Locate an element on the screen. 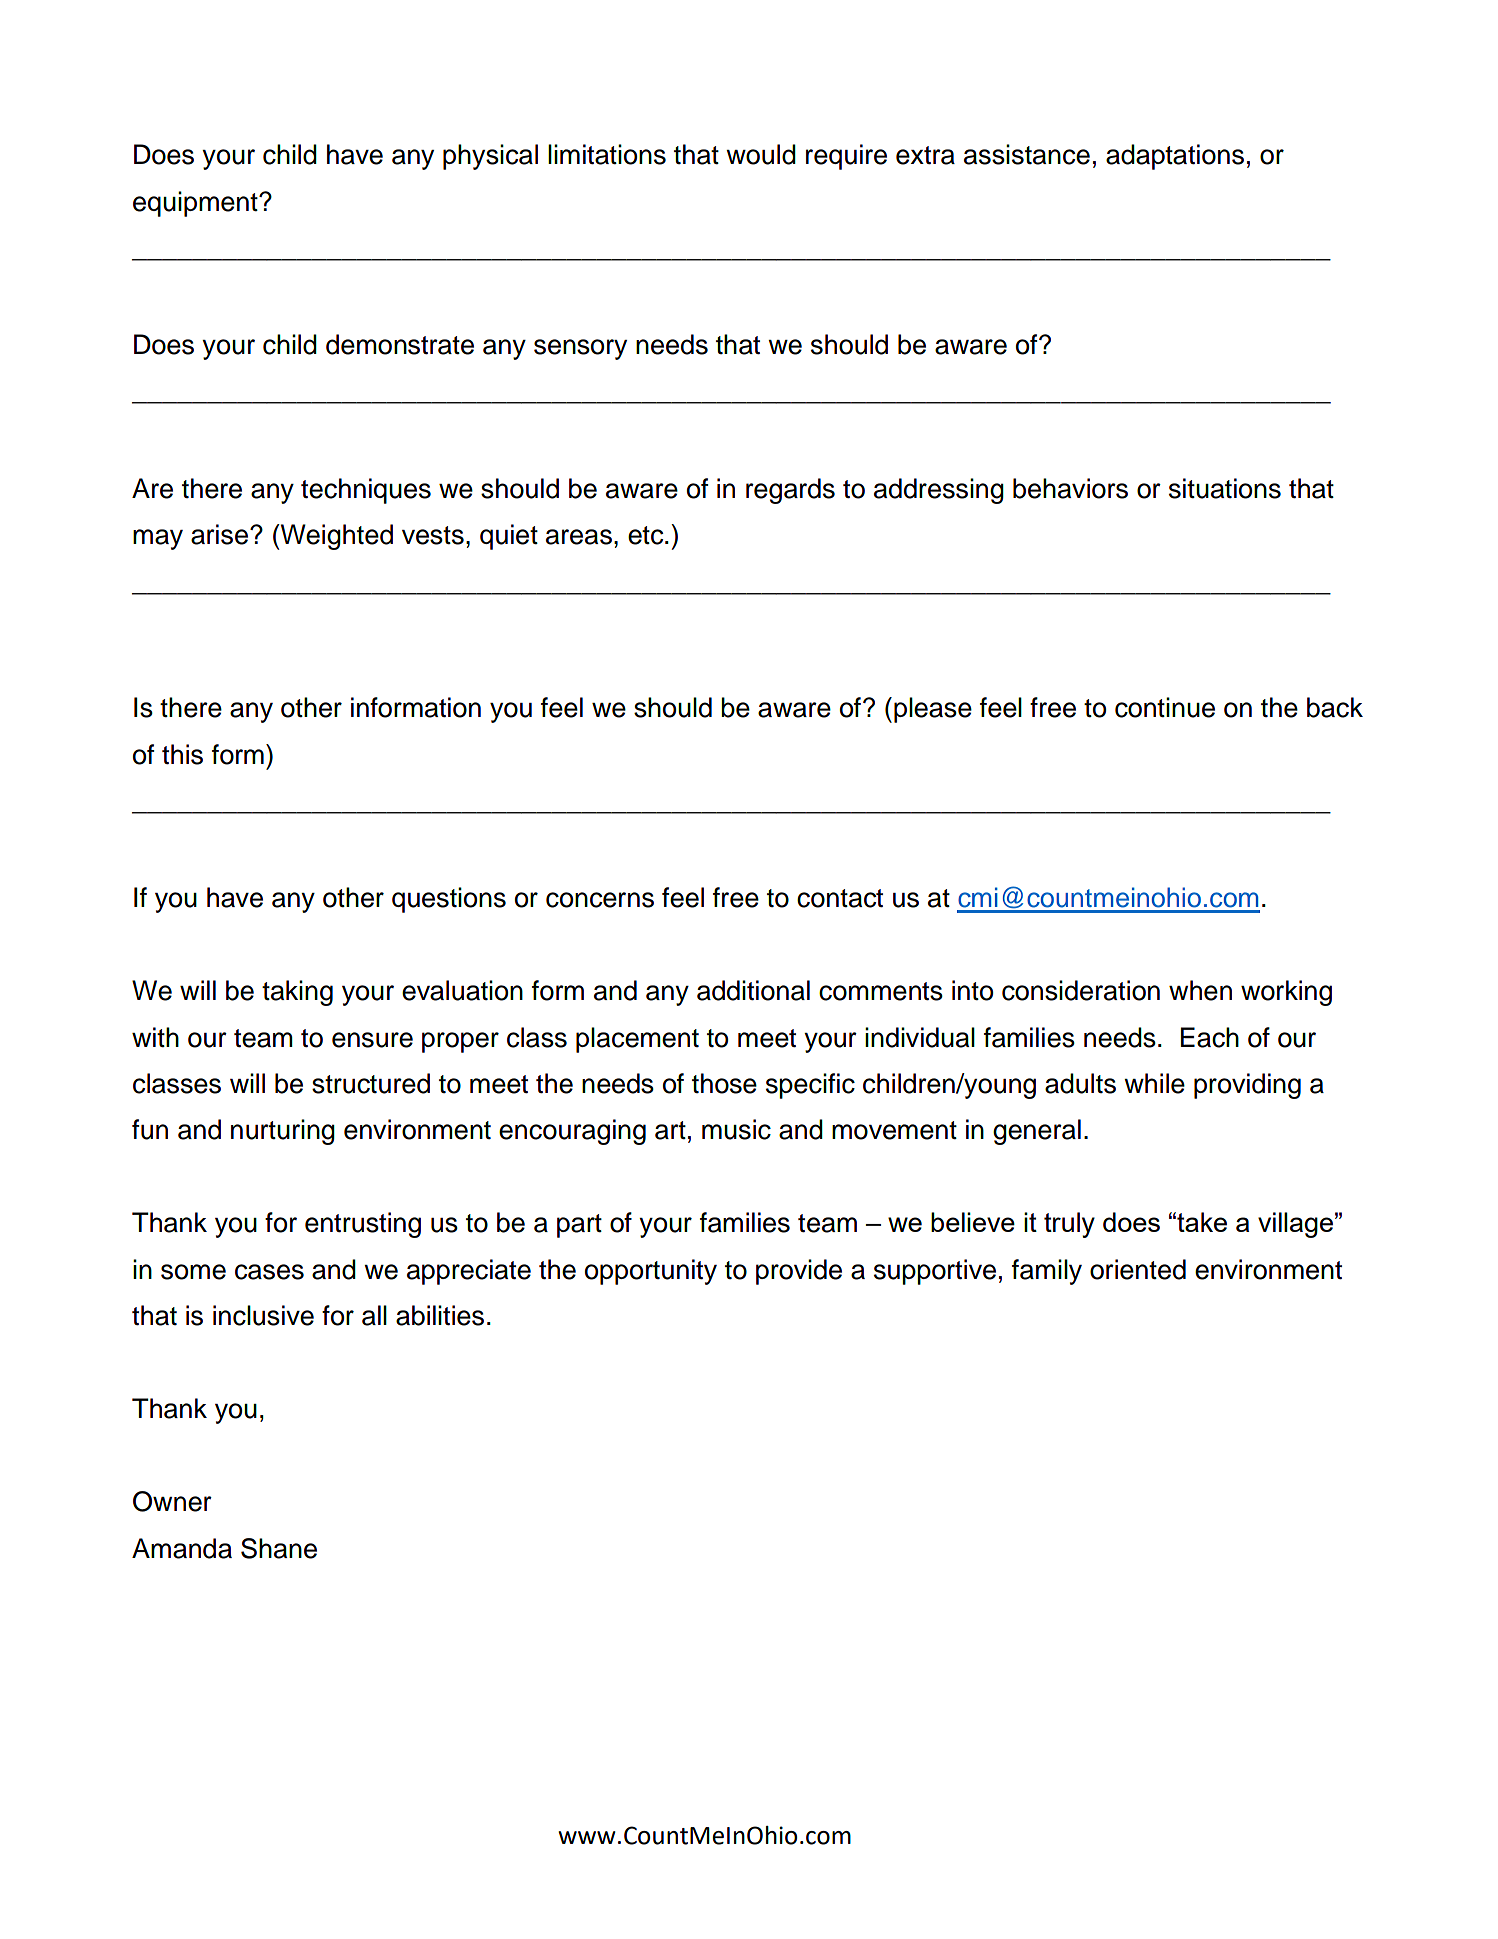 The image size is (1498, 1939). structured is located at coordinates (371, 1083).
